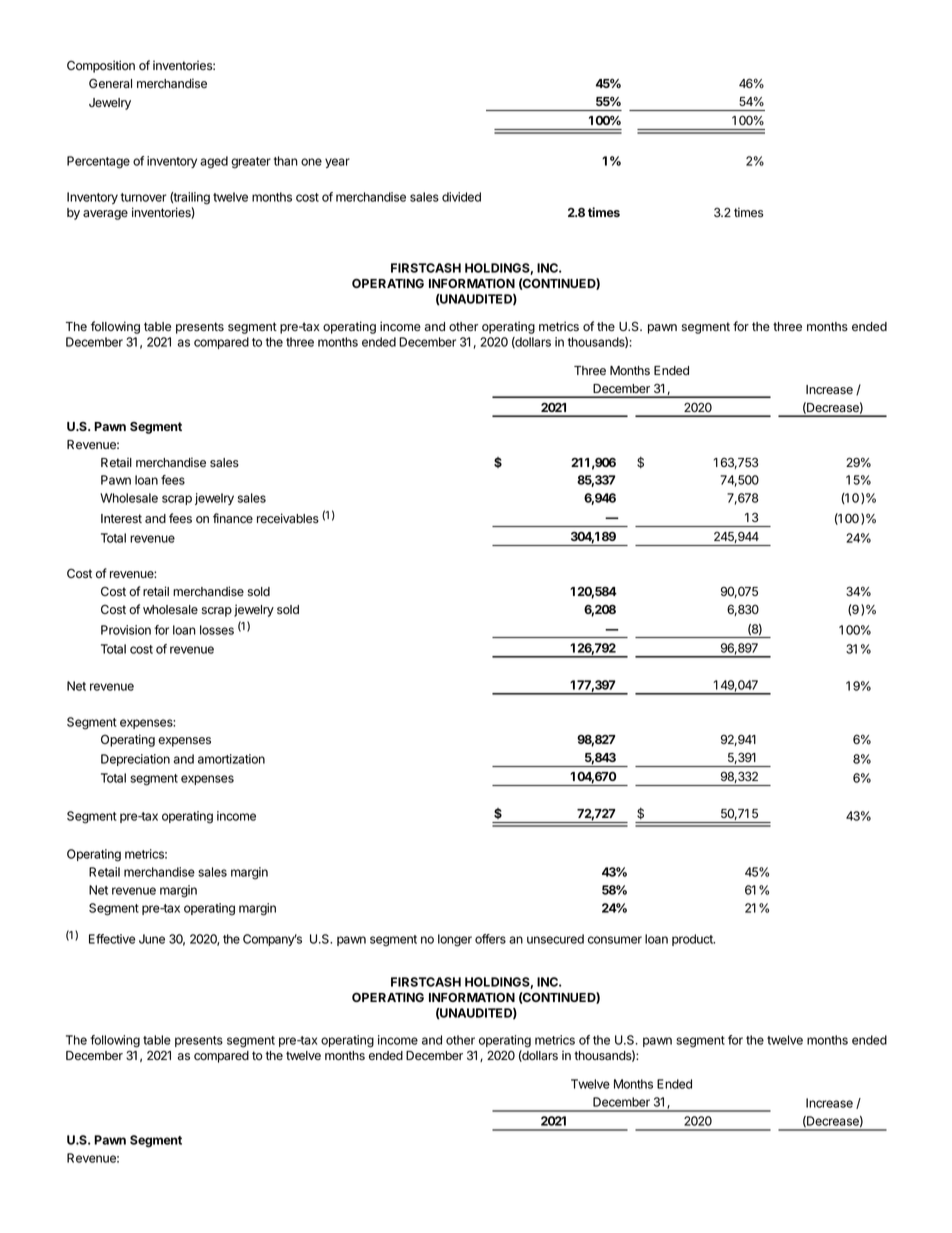  I want to click on finance, so click(233, 518).
